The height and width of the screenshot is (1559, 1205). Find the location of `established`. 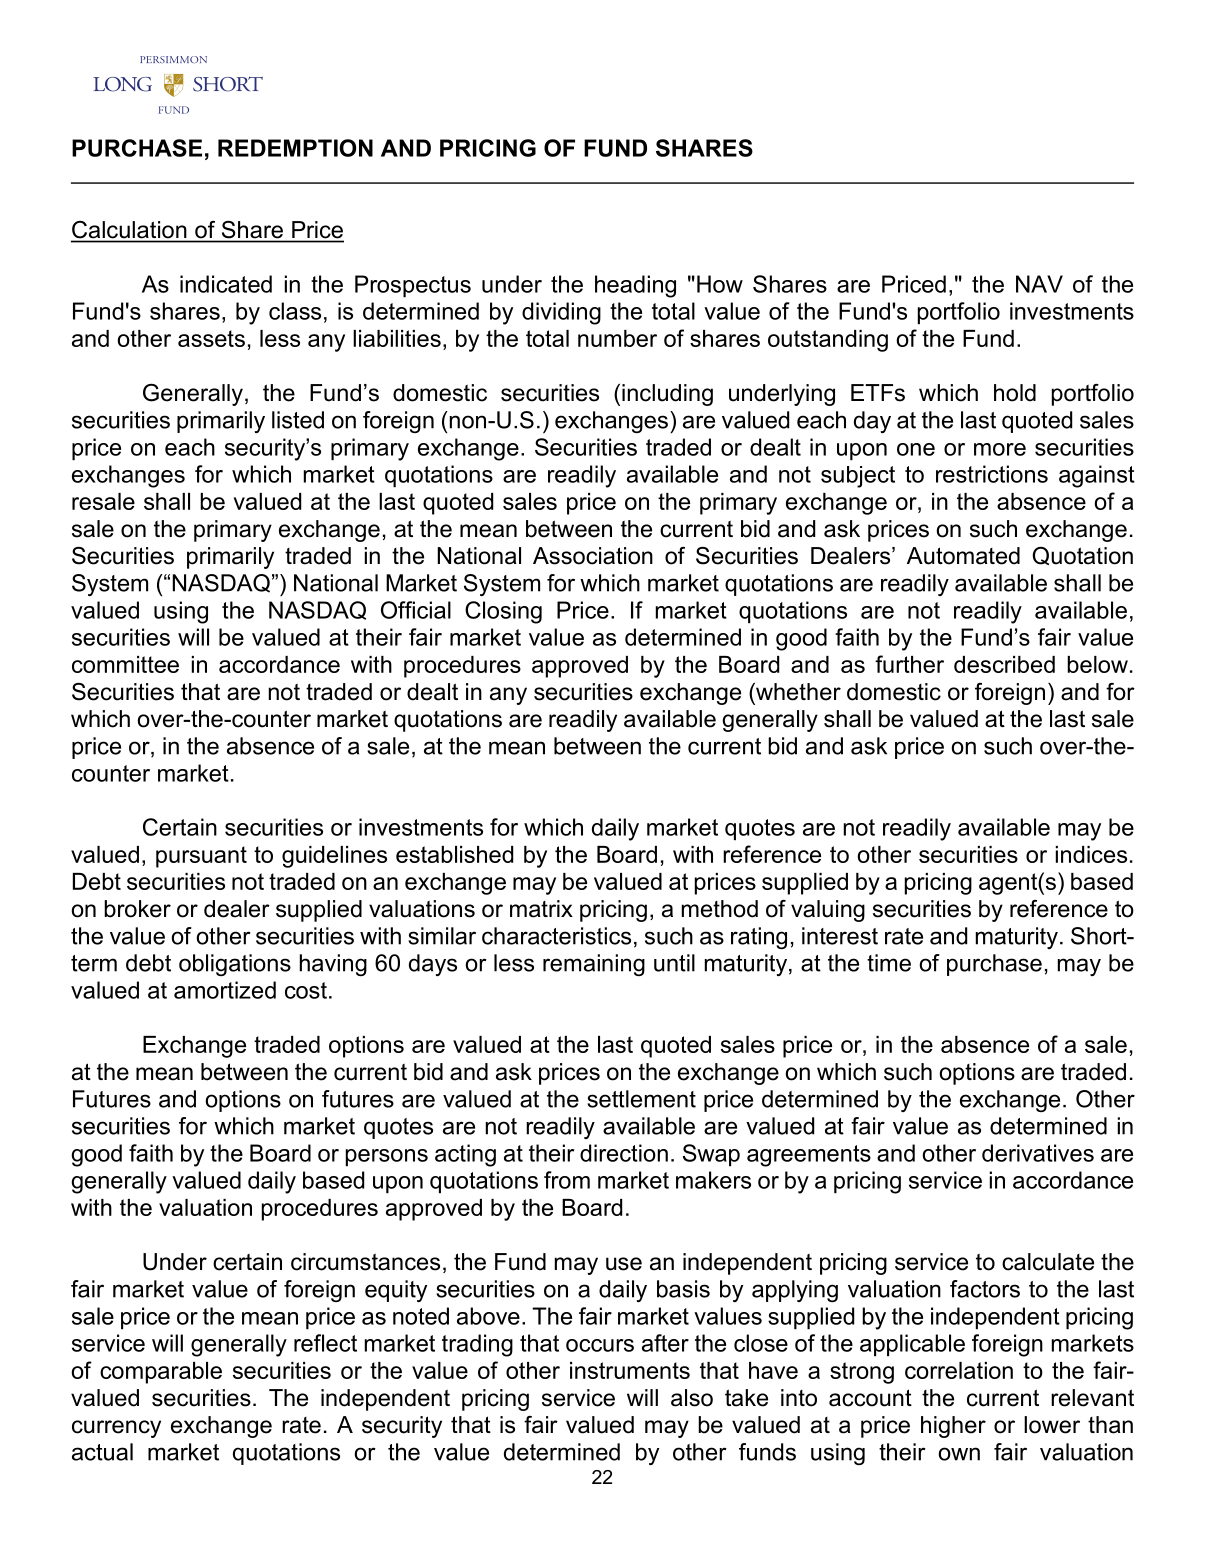

established is located at coordinates (454, 854).
